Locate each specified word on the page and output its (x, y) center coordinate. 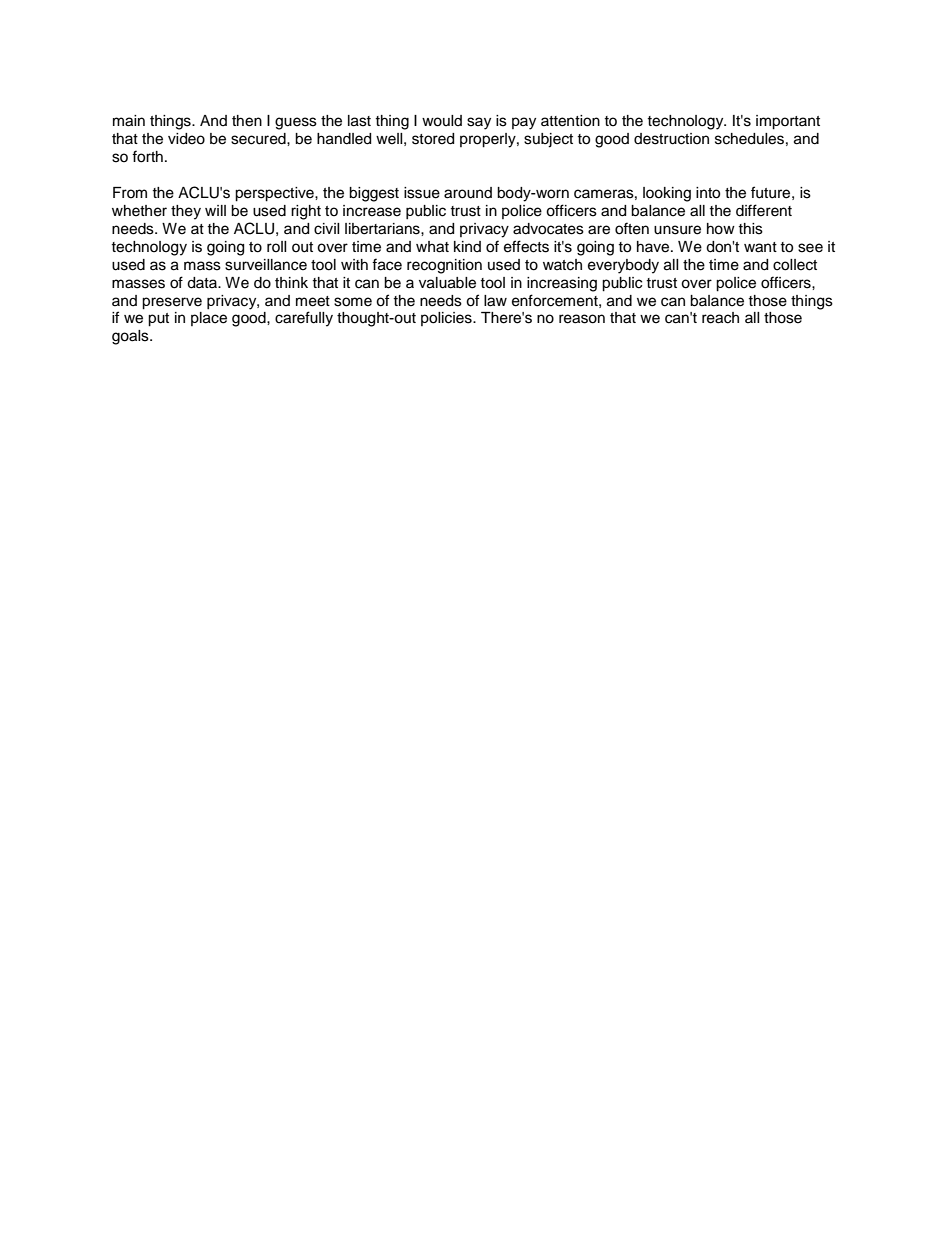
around (468, 193)
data (203, 283)
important (788, 122)
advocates (548, 229)
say (479, 123)
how (721, 229)
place (209, 319)
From (130, 192)
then (247, 121)
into (708, 193)
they (186, 212)
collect (795, 265)
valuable (447, 283)
